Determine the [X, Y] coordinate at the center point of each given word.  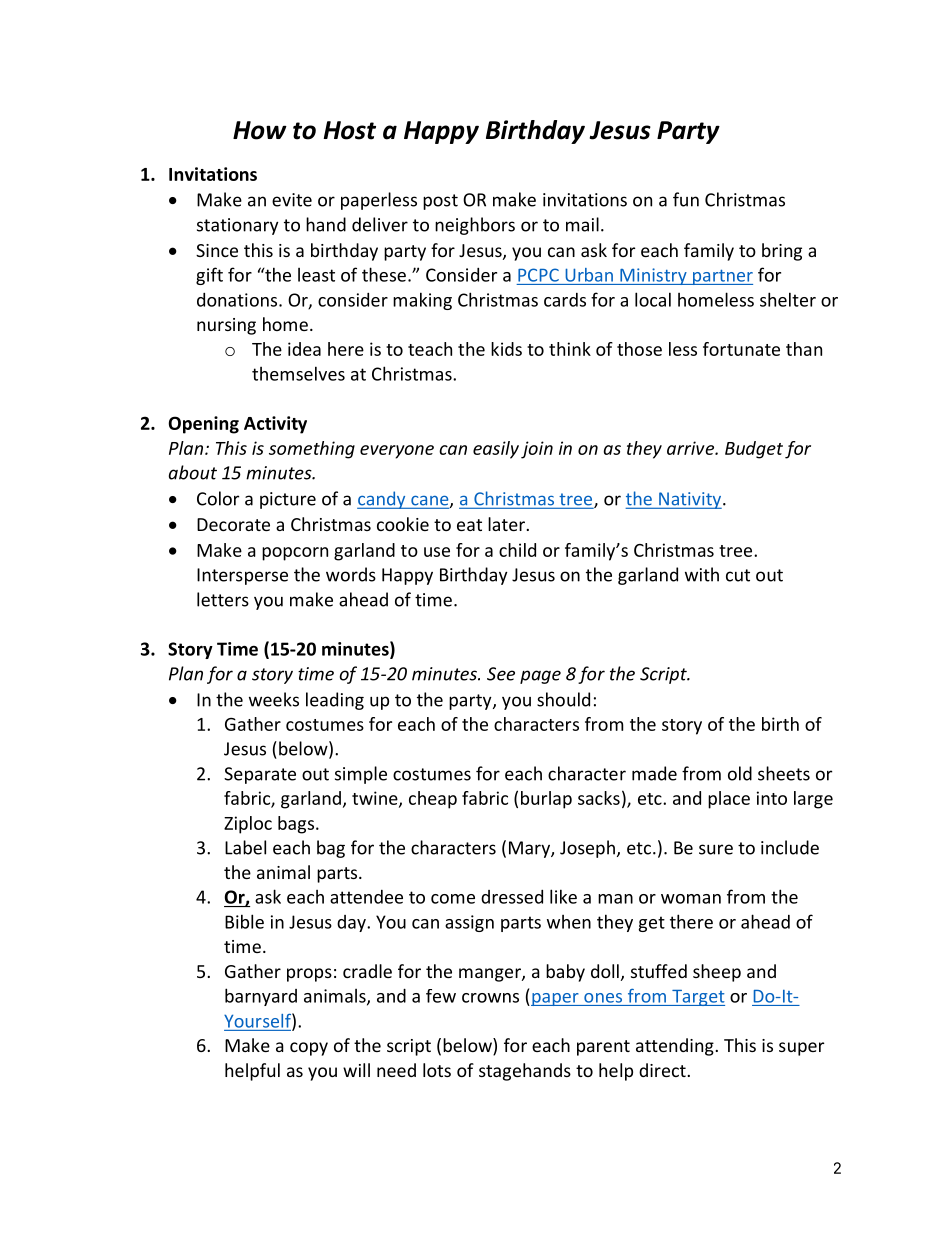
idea [304, 349]
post [440, 202]
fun [686, 199]
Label [245, 847]
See [501, 674]
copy [309, 1049]
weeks [274, 699]
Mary [530, 849]
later [507, 524]
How [260, 130]
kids [506, 349]
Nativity [690, 500]
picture [288, 500]
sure [716, 849]
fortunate [741, 349]
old [740, 773]
